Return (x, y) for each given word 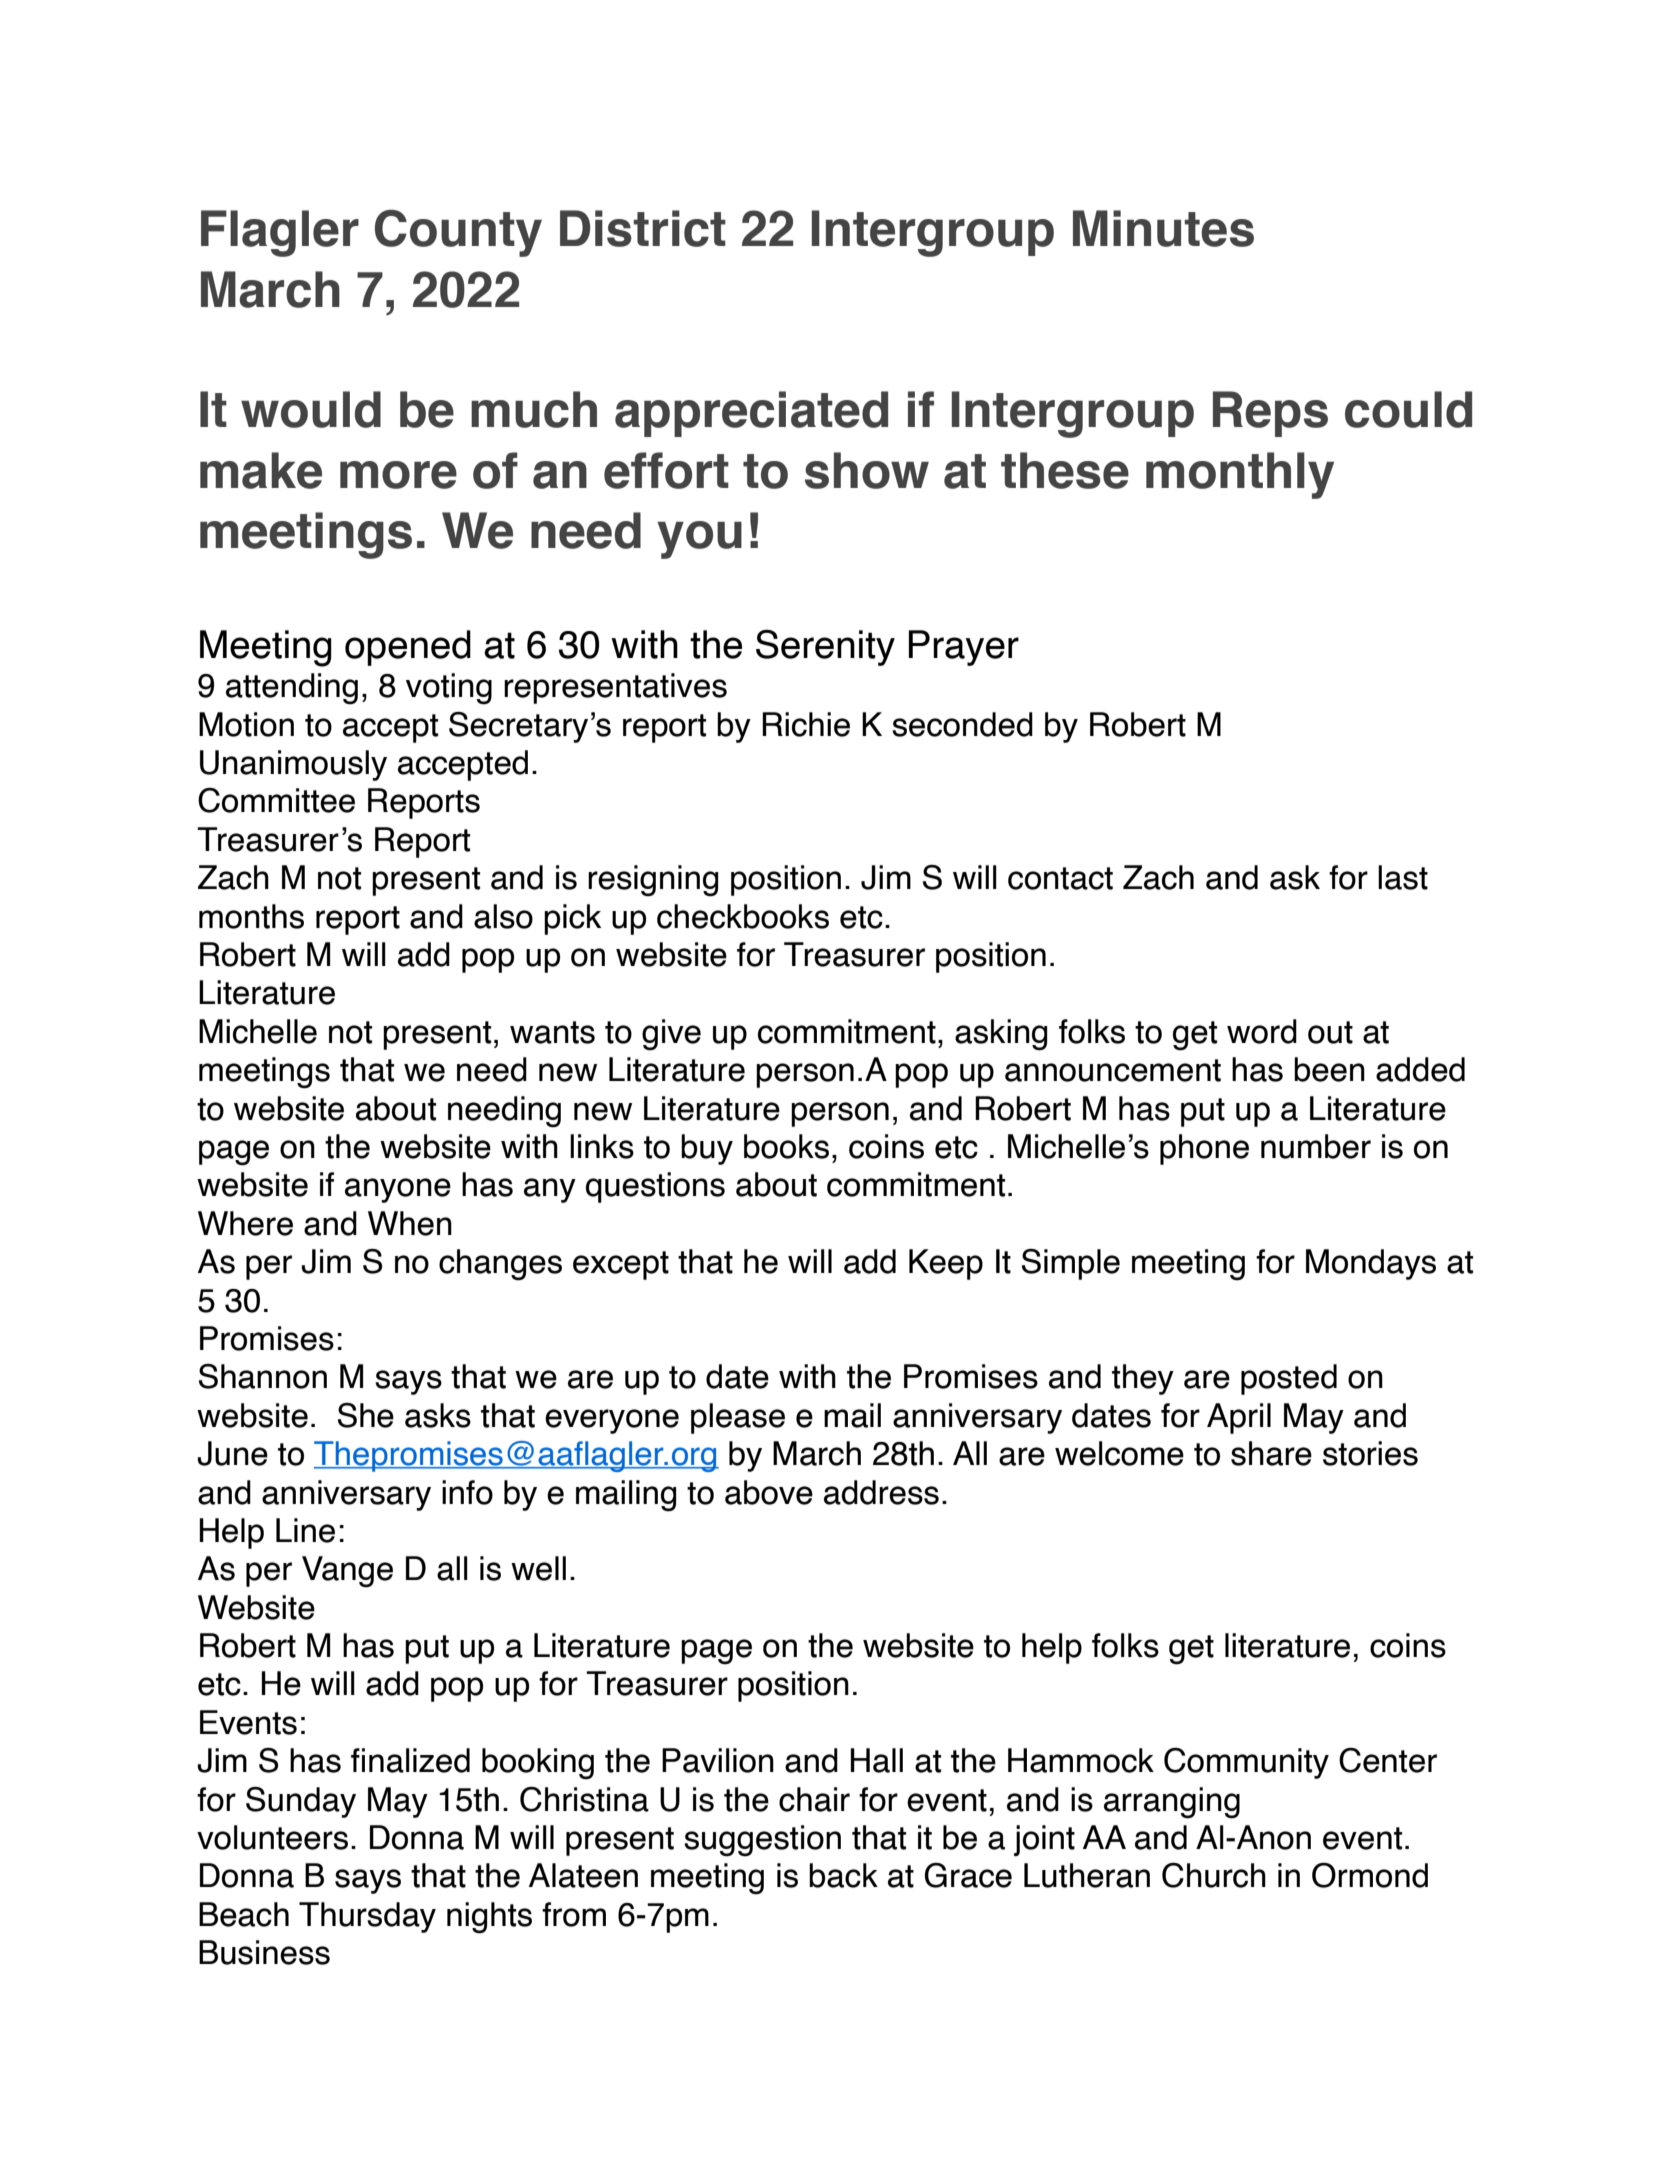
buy (707, 1149)
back (843, 1875)
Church (1214, 1875)
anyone (398, 1190)
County (458, 233)
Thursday (367, 1917)
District (643, 228)
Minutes (1163, 228)
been (1329, 1069)
